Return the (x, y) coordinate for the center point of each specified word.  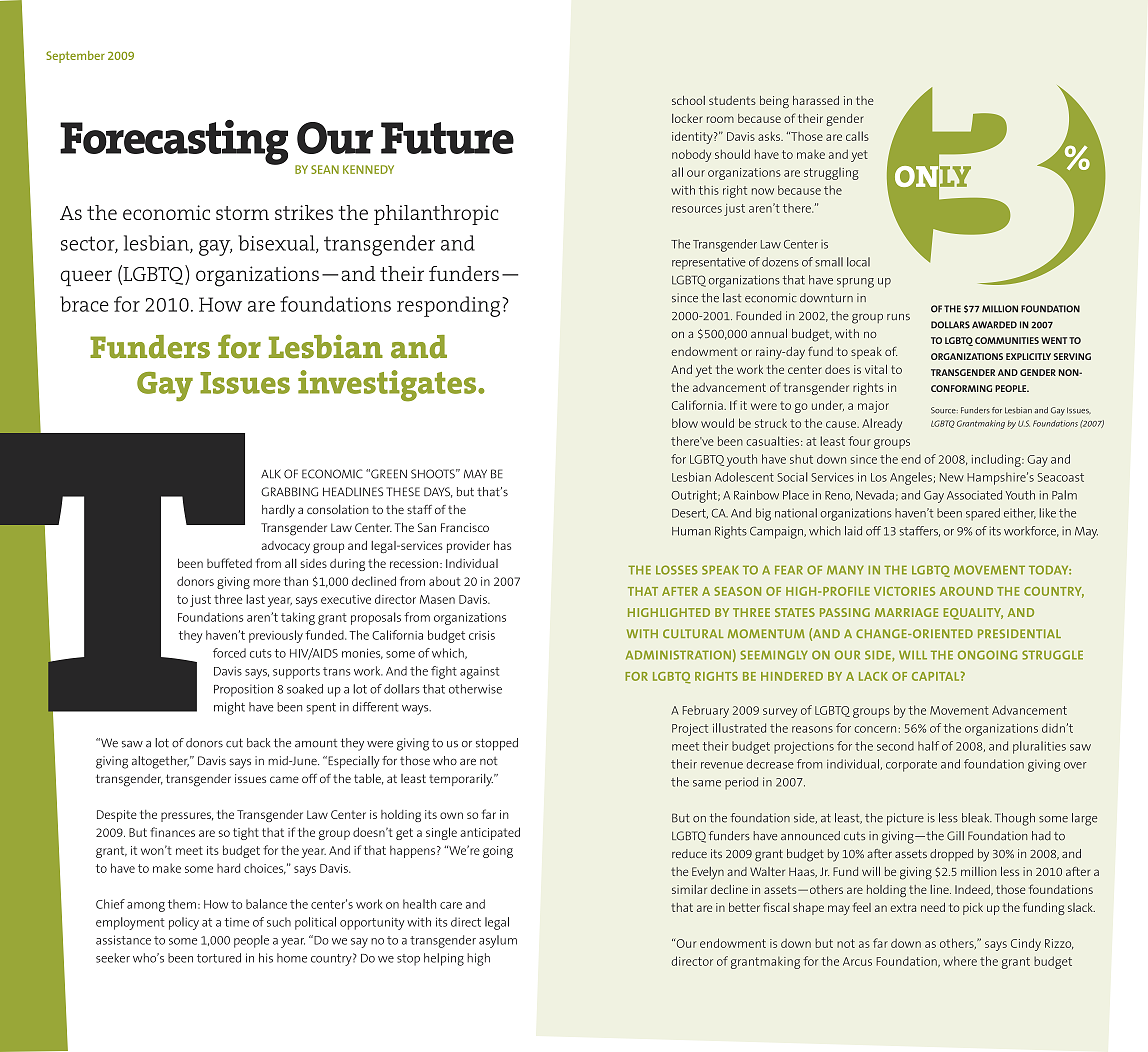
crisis (482, 635)
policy (184, 923)
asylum (498, 941)
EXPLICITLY (1028, 356)
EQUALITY (973, 614)
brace (84, 304)
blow (685, 423)
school (688, 100)
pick (973, 909)
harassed (816, 100)
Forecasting (174, 142)
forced (229, 653)
